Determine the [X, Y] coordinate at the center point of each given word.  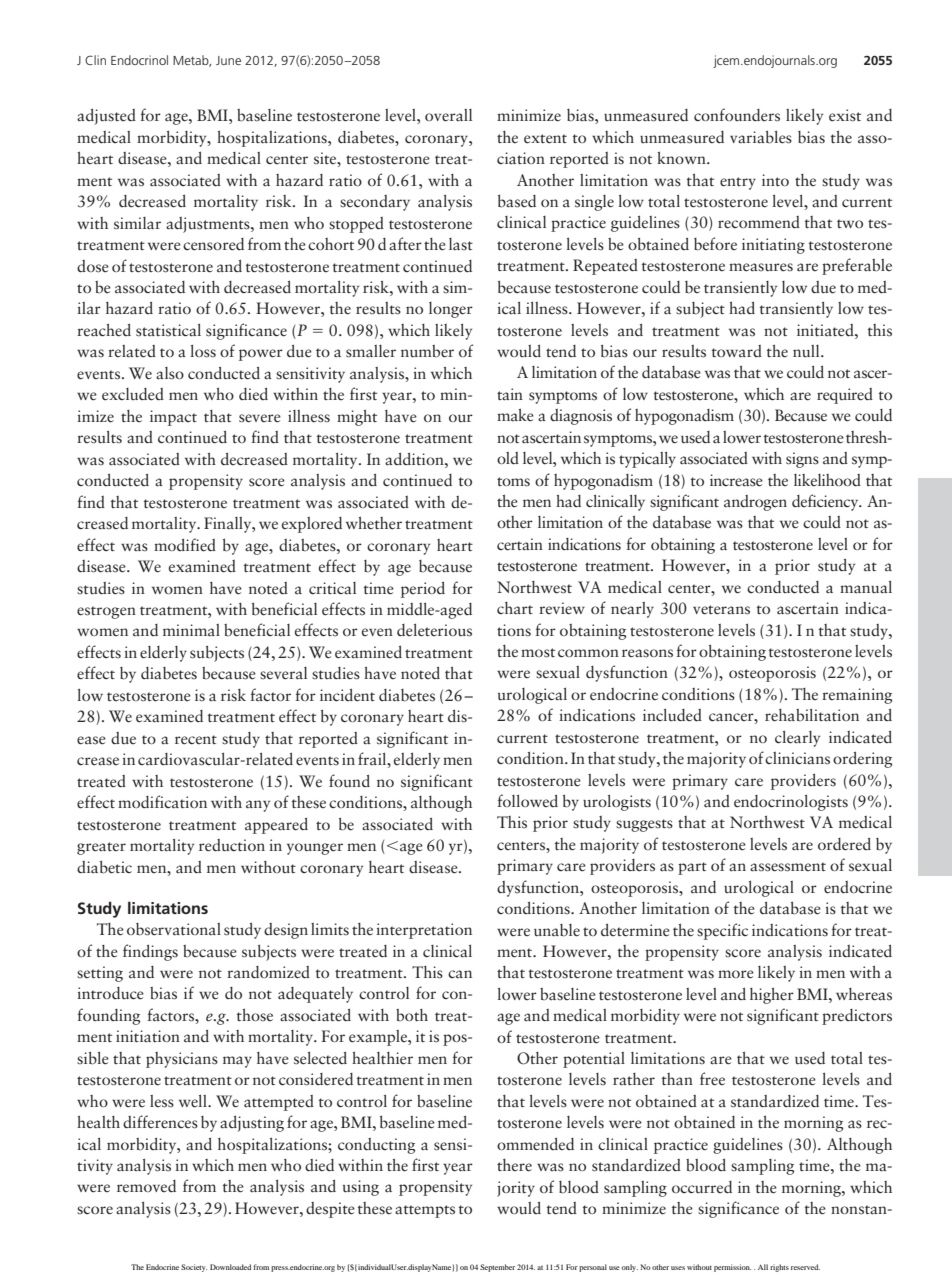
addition [415, 459]
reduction [232, 845]
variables [761, 137]
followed [527, 800]
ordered [844, 844]
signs [802, 460]
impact [173, 418]
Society [194, 1268]
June [228, 60]
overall [448, 115]
